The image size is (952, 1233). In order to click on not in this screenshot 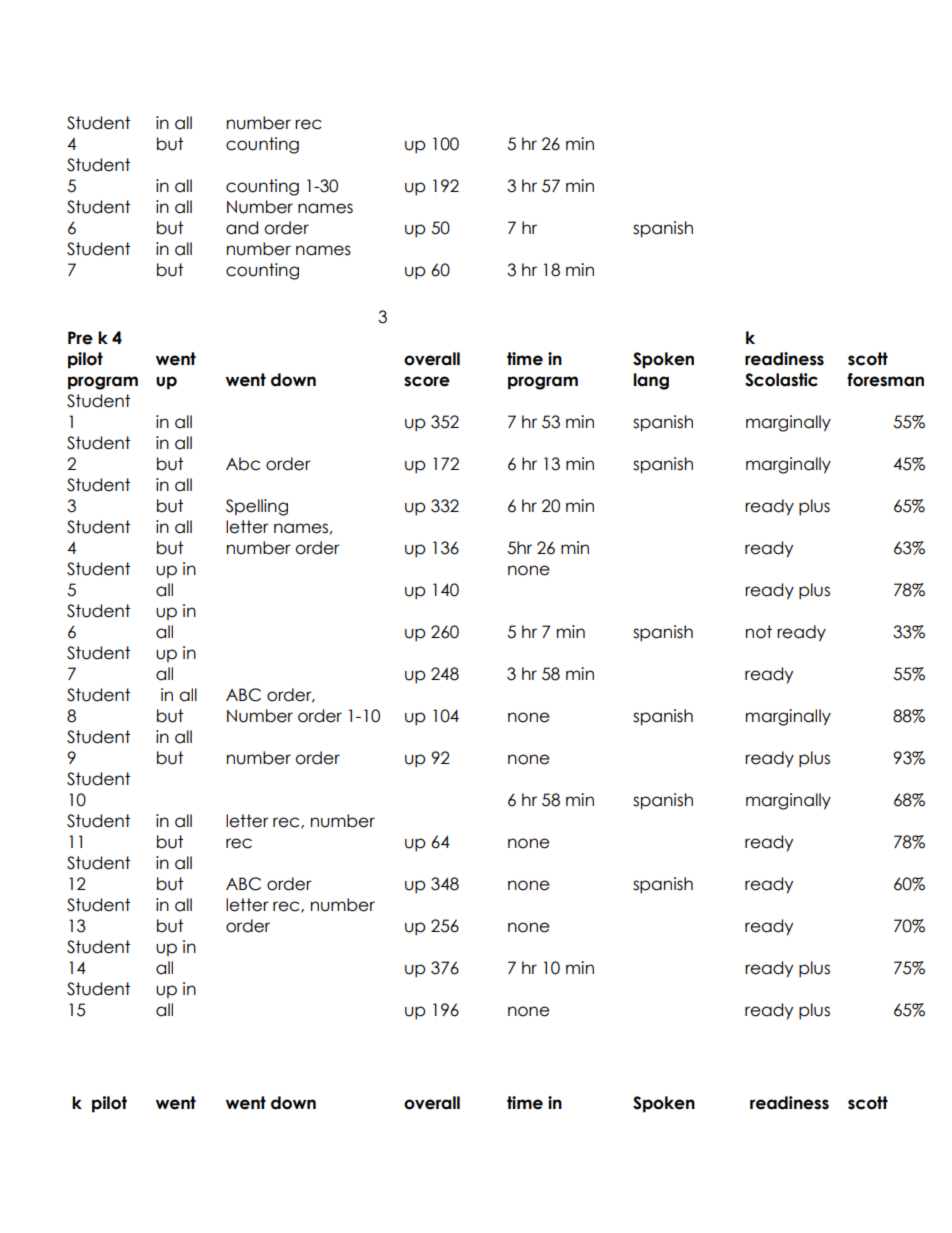, I will do `click(759, 632)`.
